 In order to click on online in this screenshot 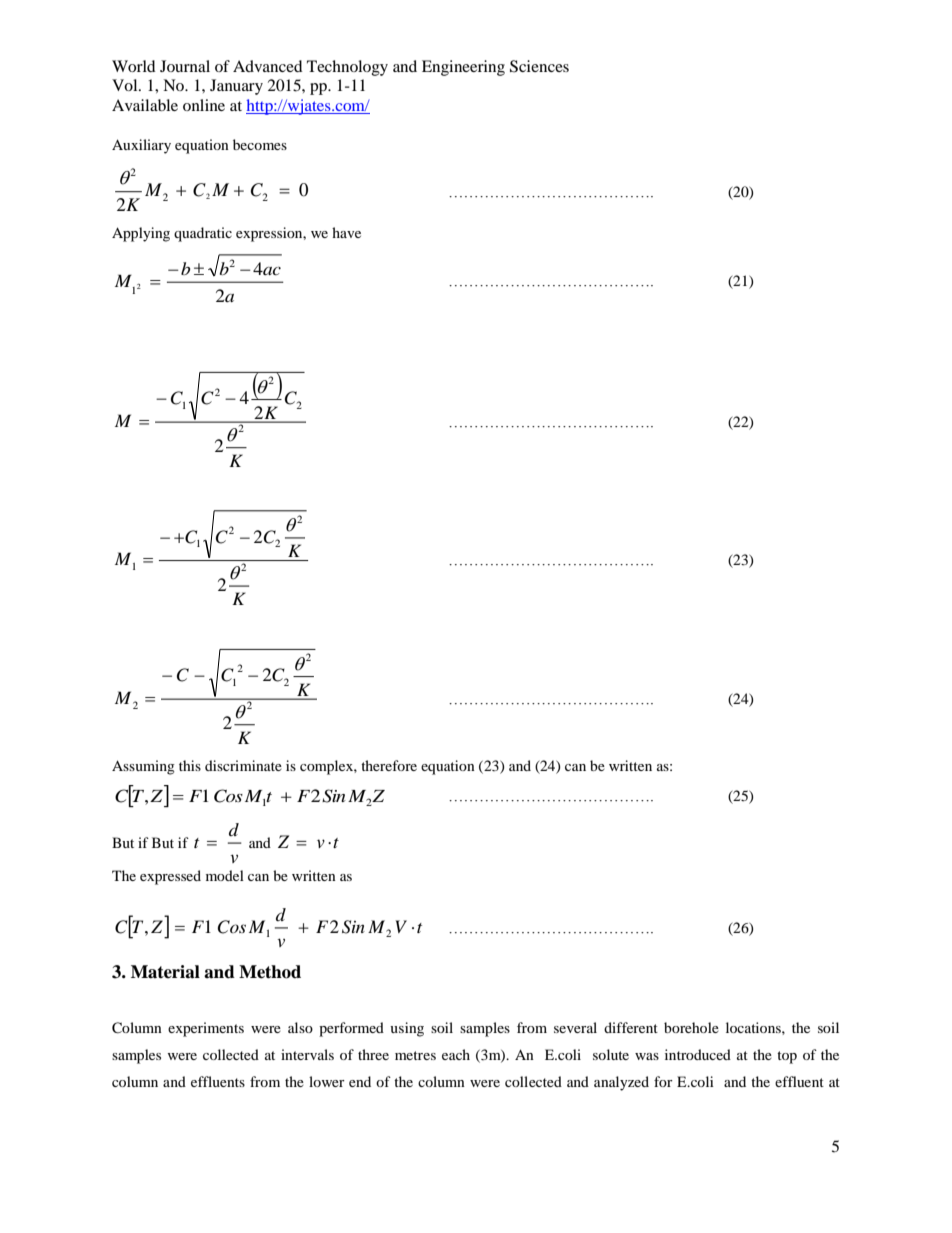, I will do `click(204, 105)`.
